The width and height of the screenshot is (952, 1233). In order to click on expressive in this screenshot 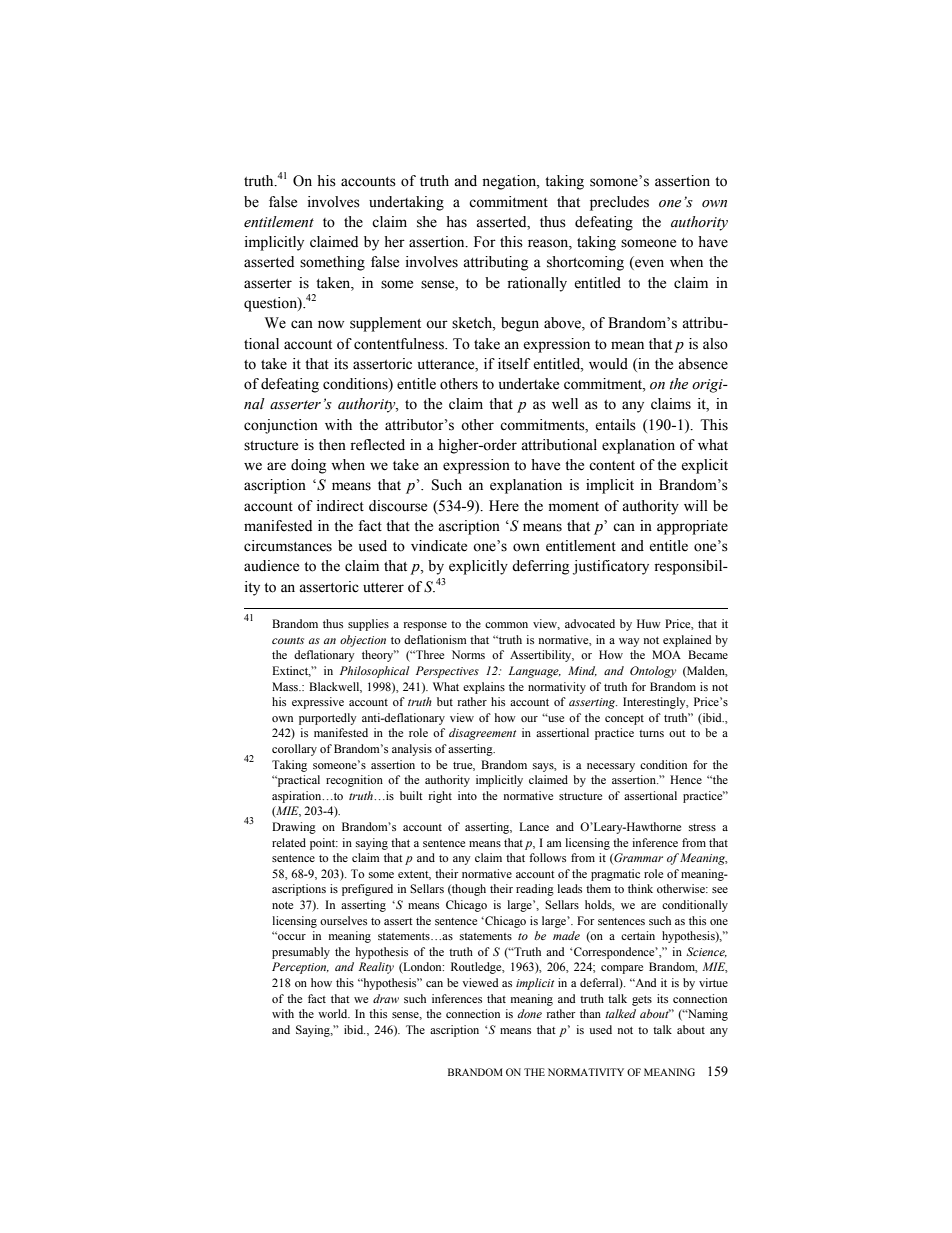, I will do `click(318, 703)`.
